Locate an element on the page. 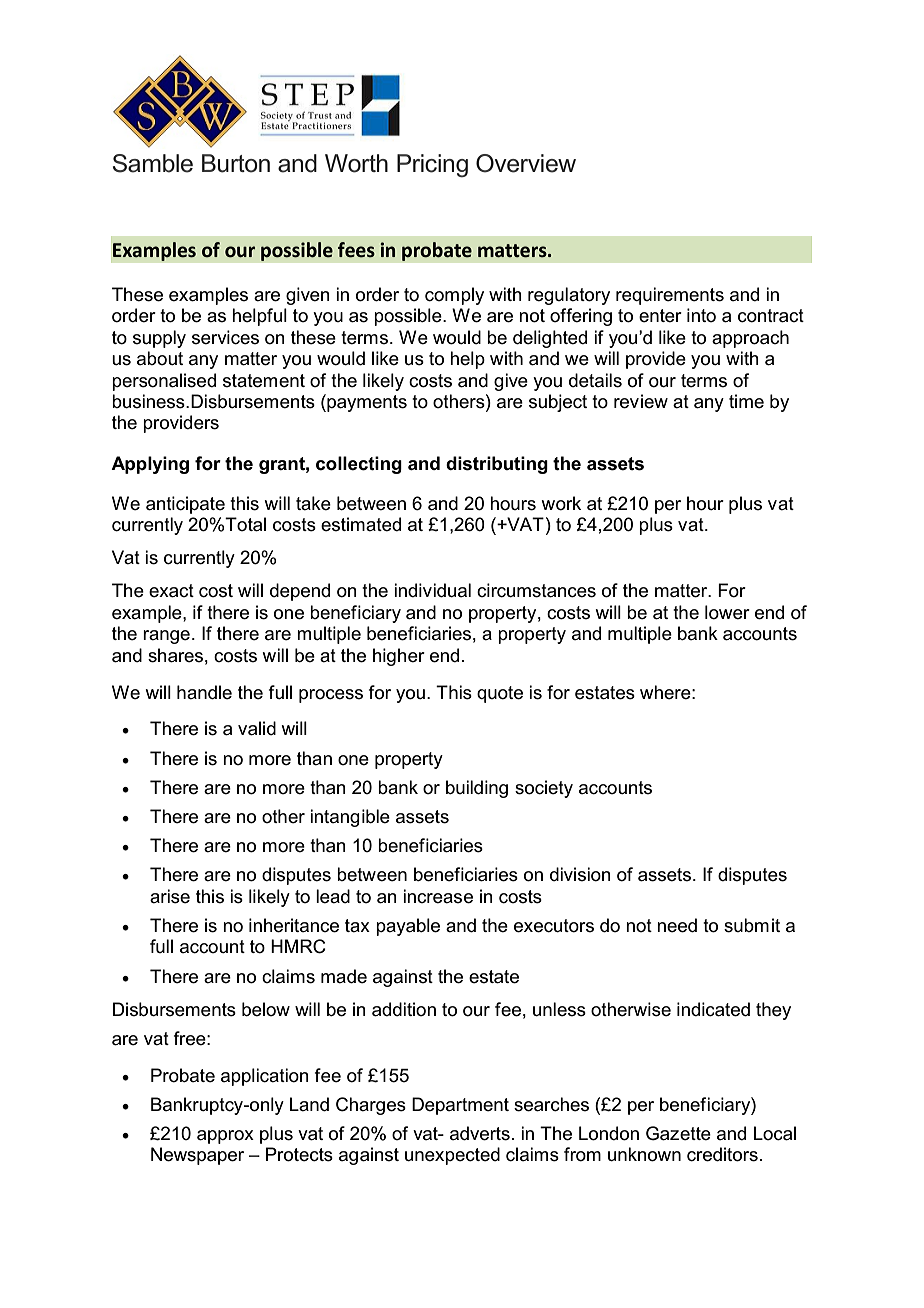 This document has height=1308, width=924. quote is located at coordinates (500, 694).
